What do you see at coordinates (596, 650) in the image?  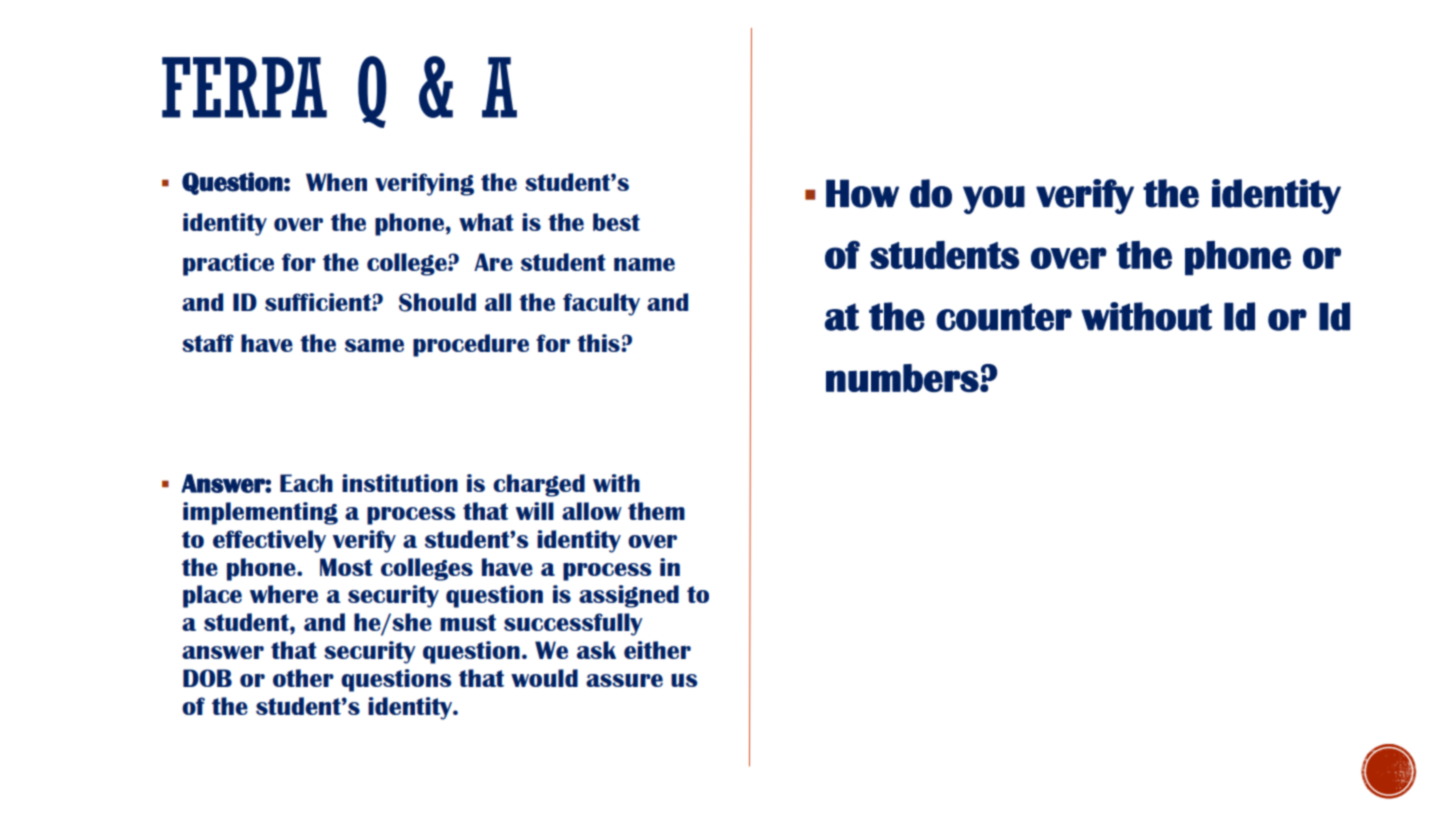 I see `ask` at bounding box center [596, 650].
